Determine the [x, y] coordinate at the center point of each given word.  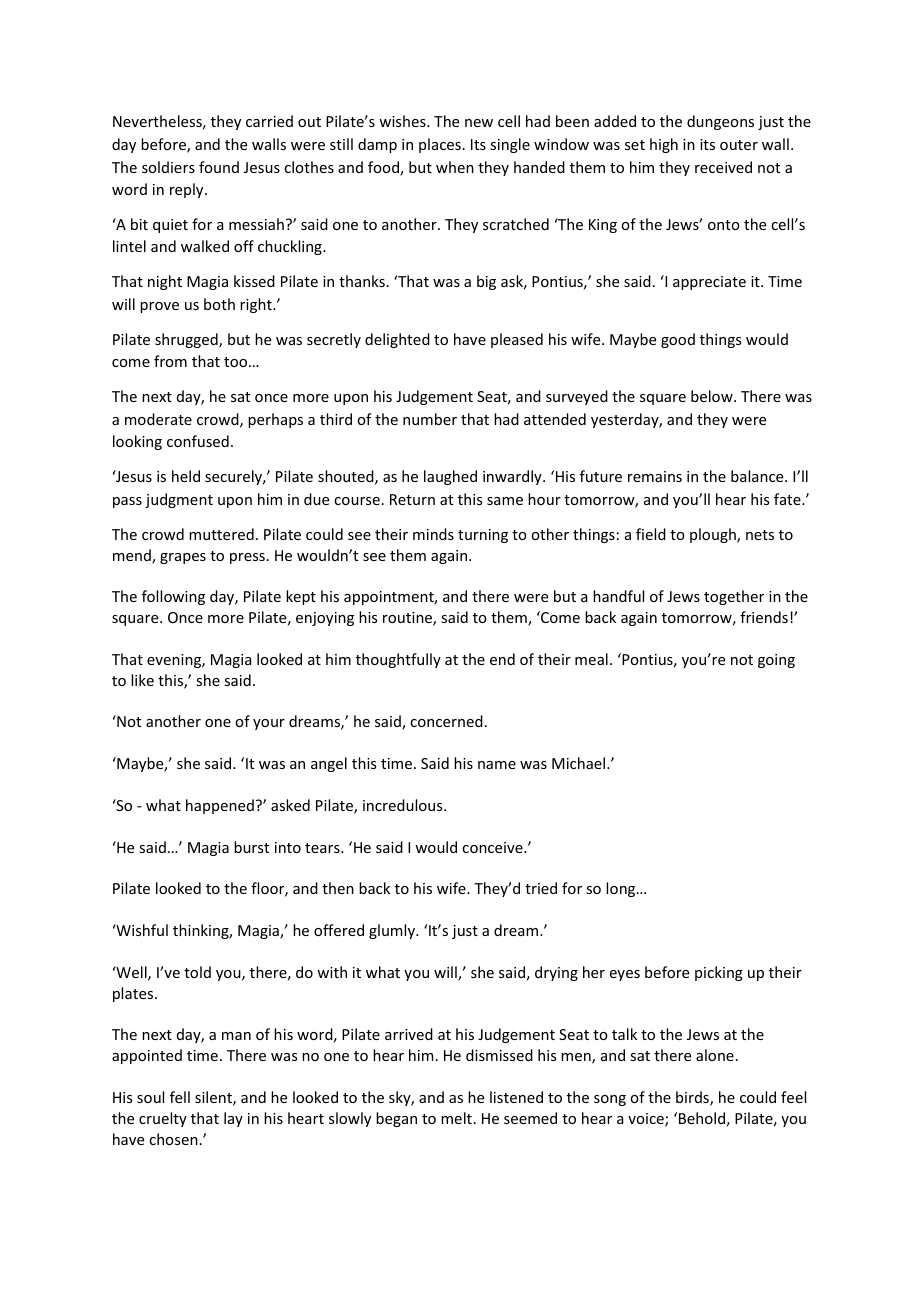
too [237, 362]
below [713, 396]
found [219, 167]
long [622, 889]
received [723, 167]
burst [251, 847]
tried [541, 888]
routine [408, 619]
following [173, 597]
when [455, 167]
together [734, 597]
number [430, 419]
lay [233, 1119]
